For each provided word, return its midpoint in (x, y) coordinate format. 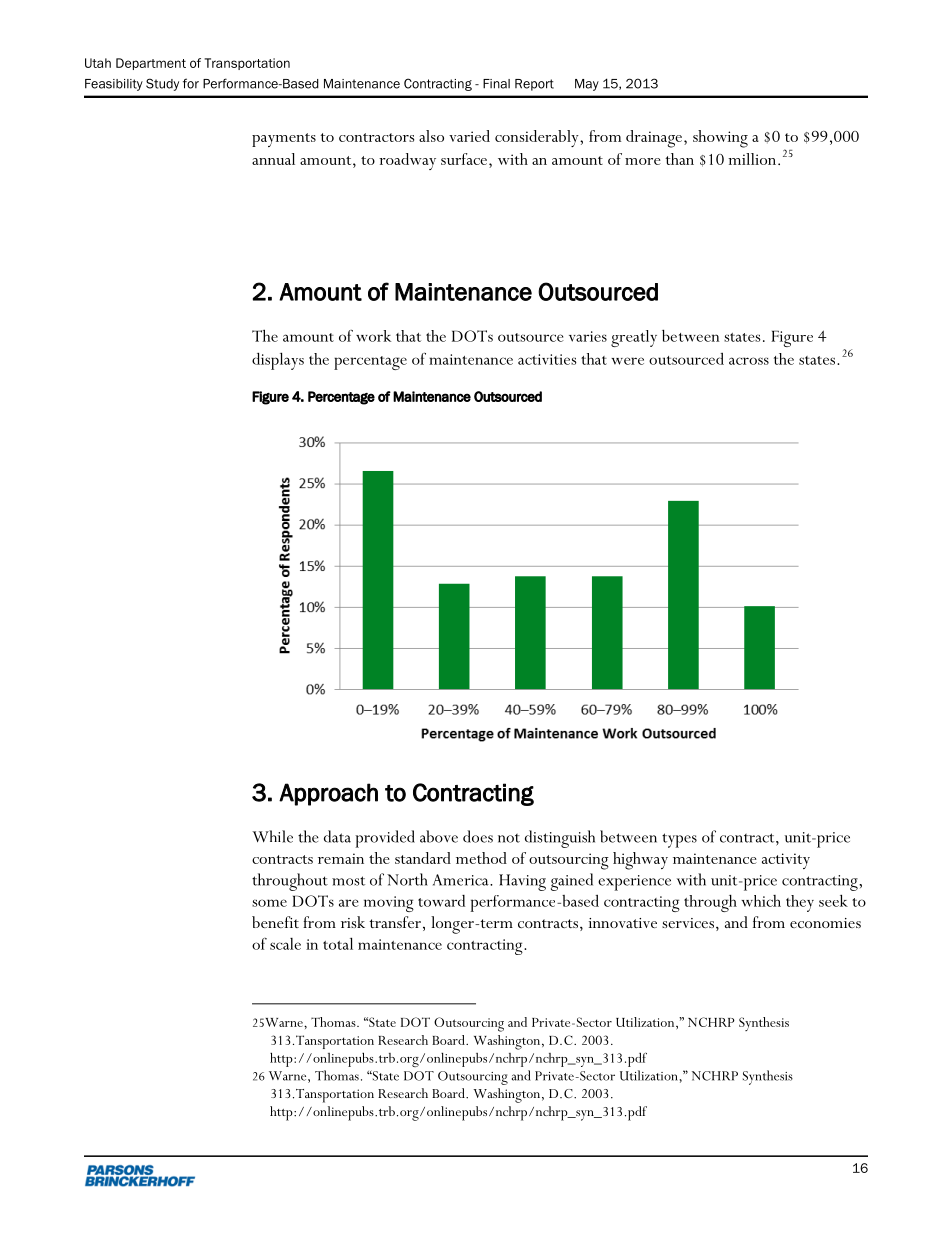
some (269, 903)
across (749, 361)
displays (278, 361)
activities (547, 359)
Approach (328, 794)
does (478, 836)
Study (162, 84)
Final (496, 84)
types (679, 840)
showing (720, 139)
